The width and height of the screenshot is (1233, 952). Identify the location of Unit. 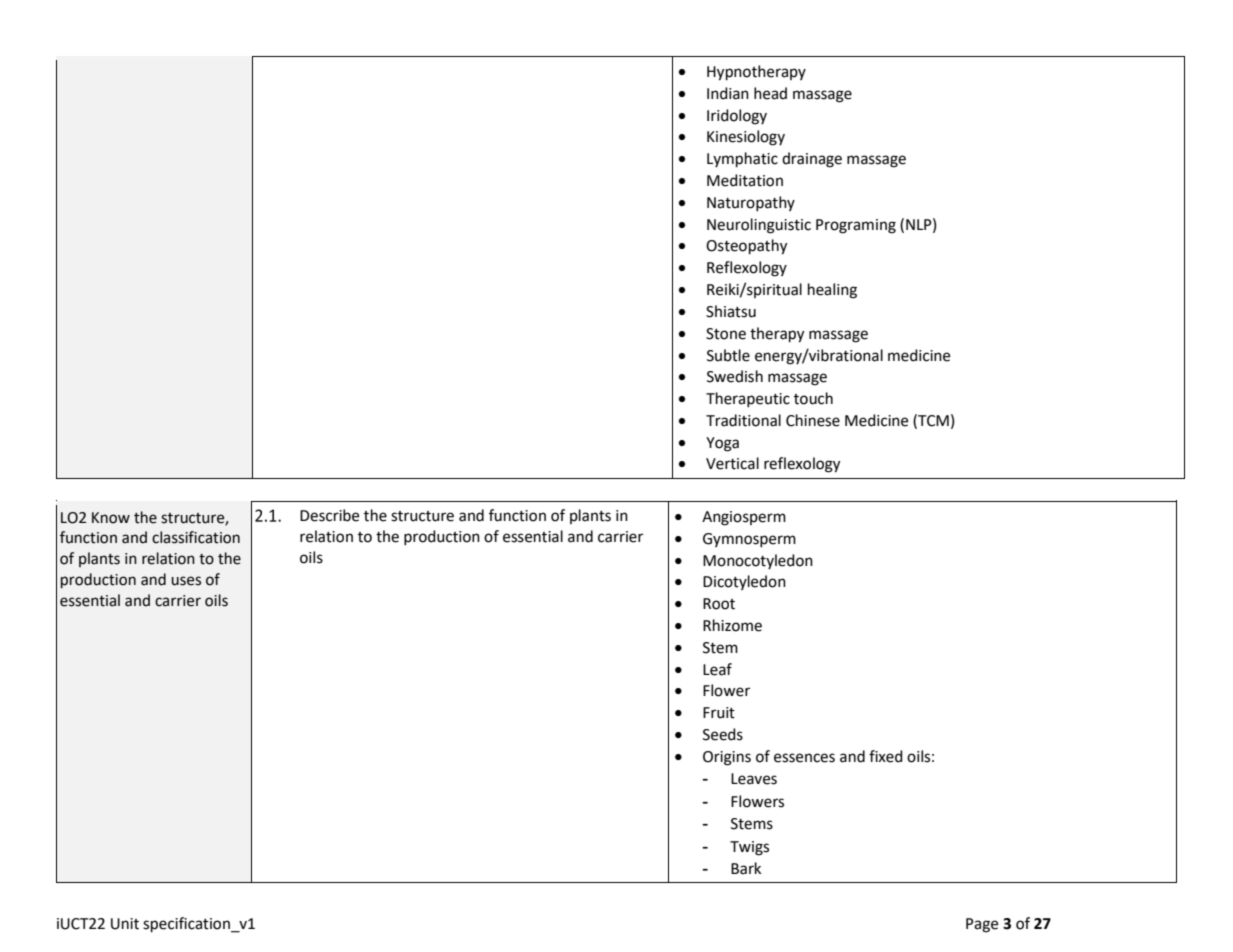
(125, 924).
